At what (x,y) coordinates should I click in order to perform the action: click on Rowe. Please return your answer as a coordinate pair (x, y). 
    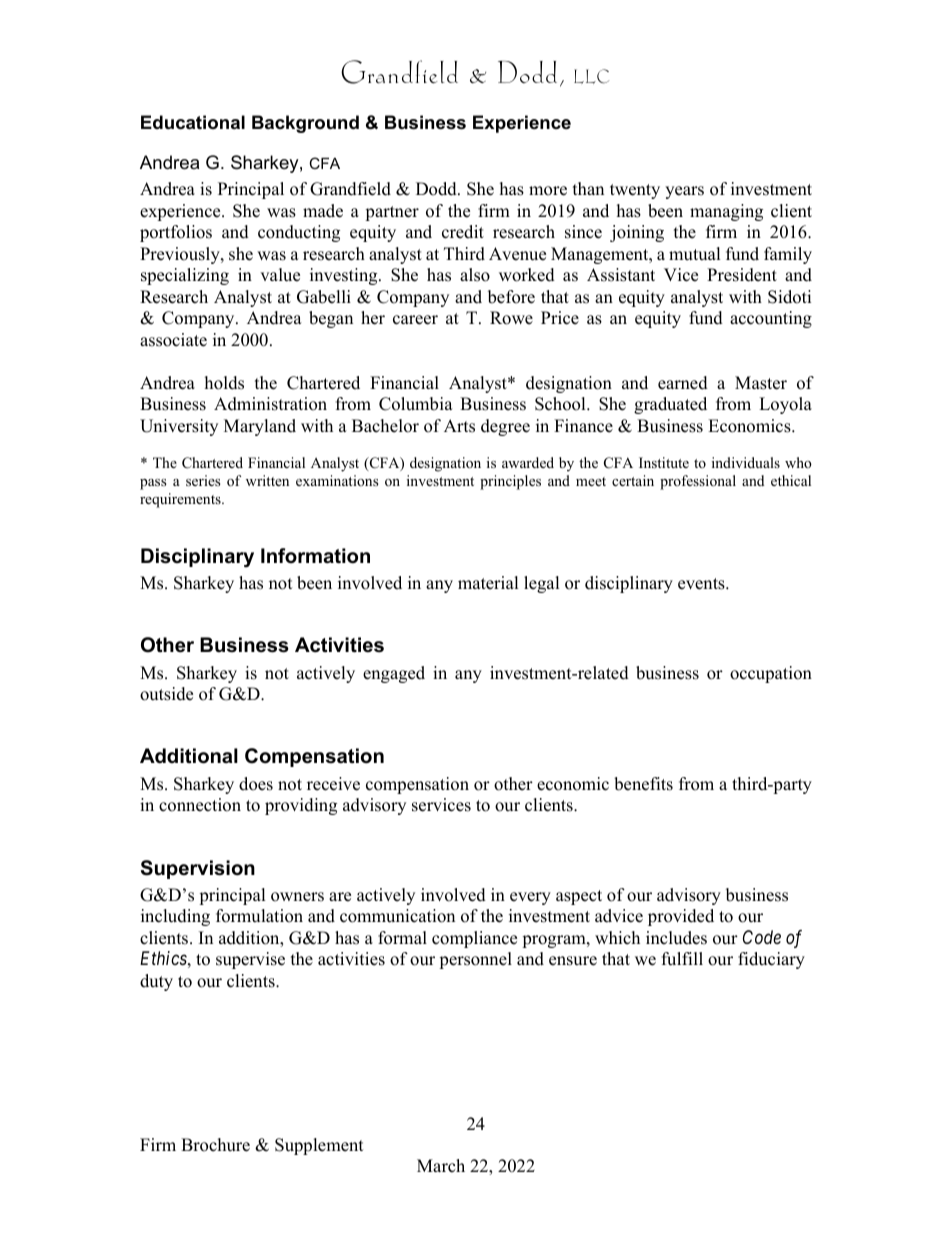
    Looking at the image, I should click on (511, 318).
